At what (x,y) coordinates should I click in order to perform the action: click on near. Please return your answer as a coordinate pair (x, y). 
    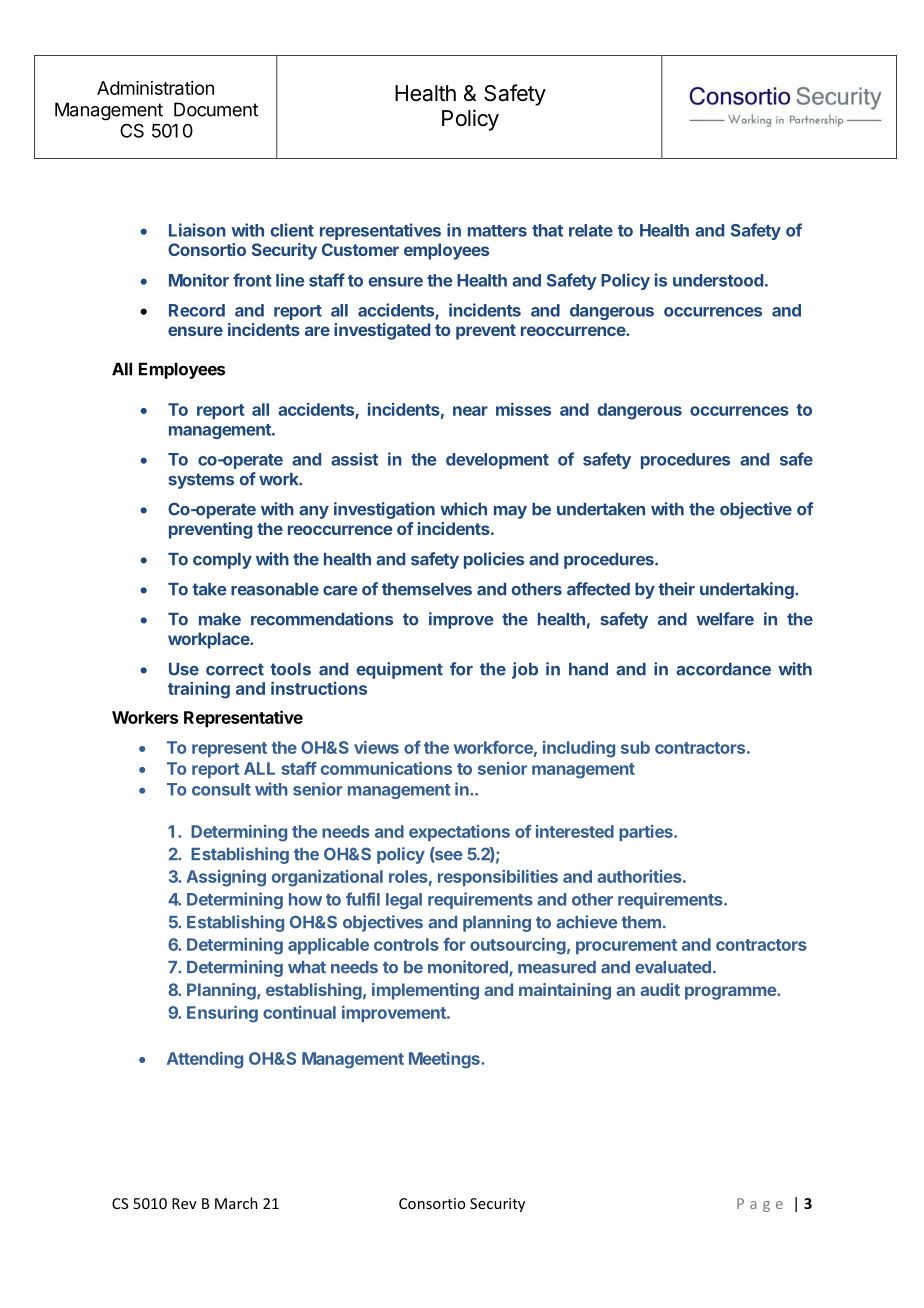
    Looking at the image, I should click on (470, 411).
